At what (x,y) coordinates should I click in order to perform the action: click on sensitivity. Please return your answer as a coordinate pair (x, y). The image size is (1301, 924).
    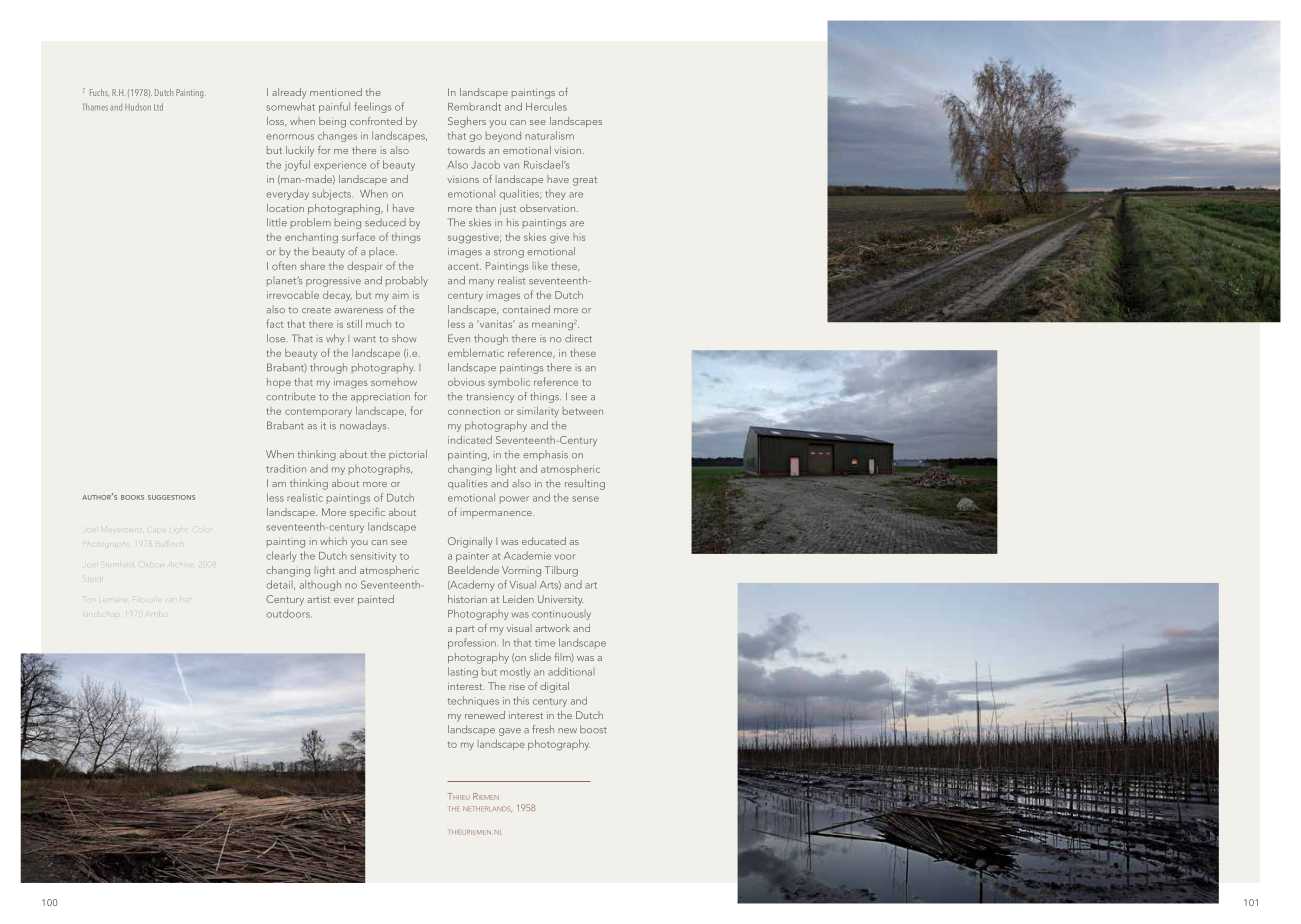
    Looking at the image, I should click on (373, 557).
